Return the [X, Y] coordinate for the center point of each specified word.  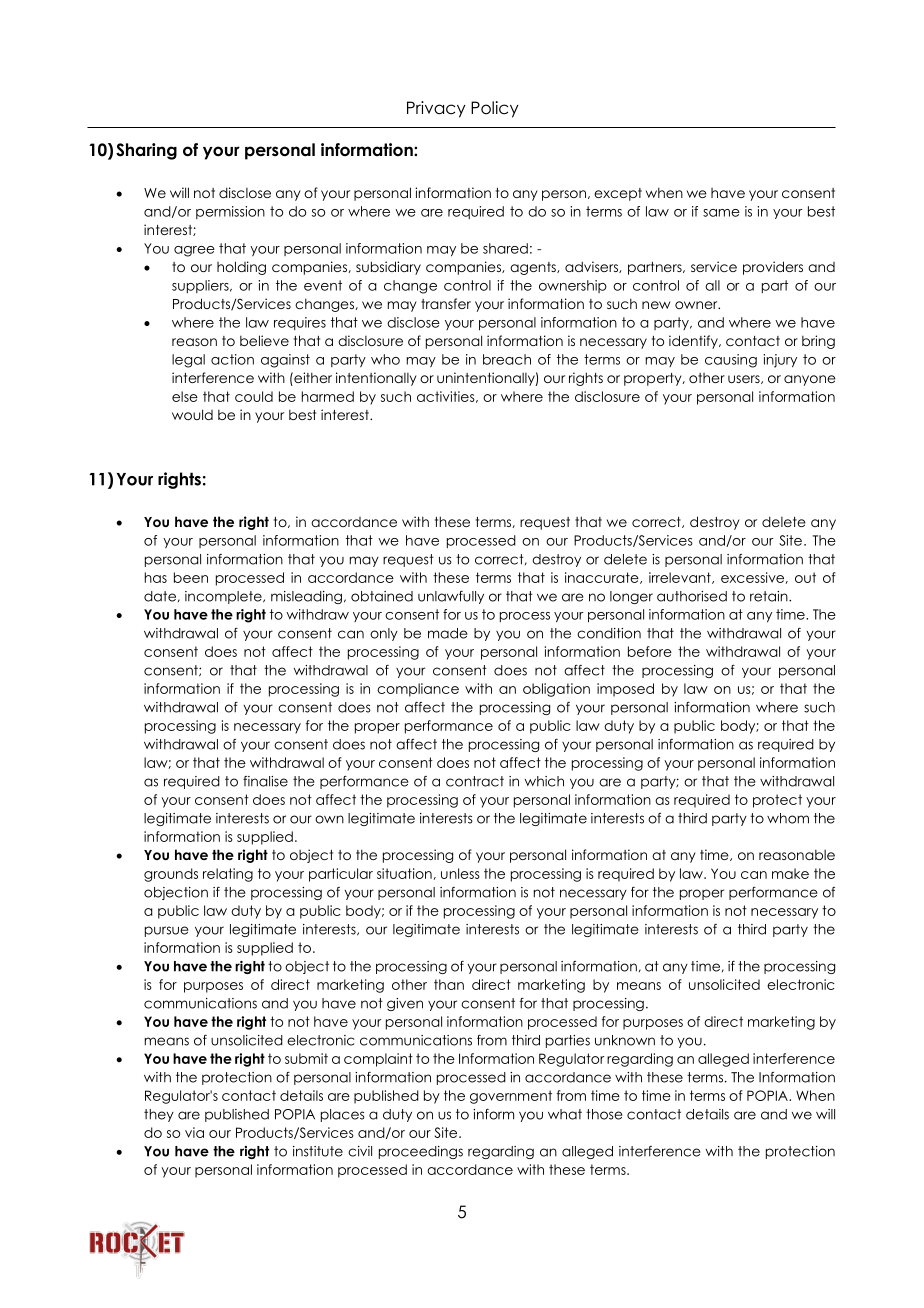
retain [770, 596]
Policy [495, 109]
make [790, 873]
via [194, 1132]
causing [731, 361]
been [191, 577]
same [721, 213]
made [447, 633]
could [254, 396]
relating [228, 875]
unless [460, 873]
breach [507, 359]
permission [230, 212]
